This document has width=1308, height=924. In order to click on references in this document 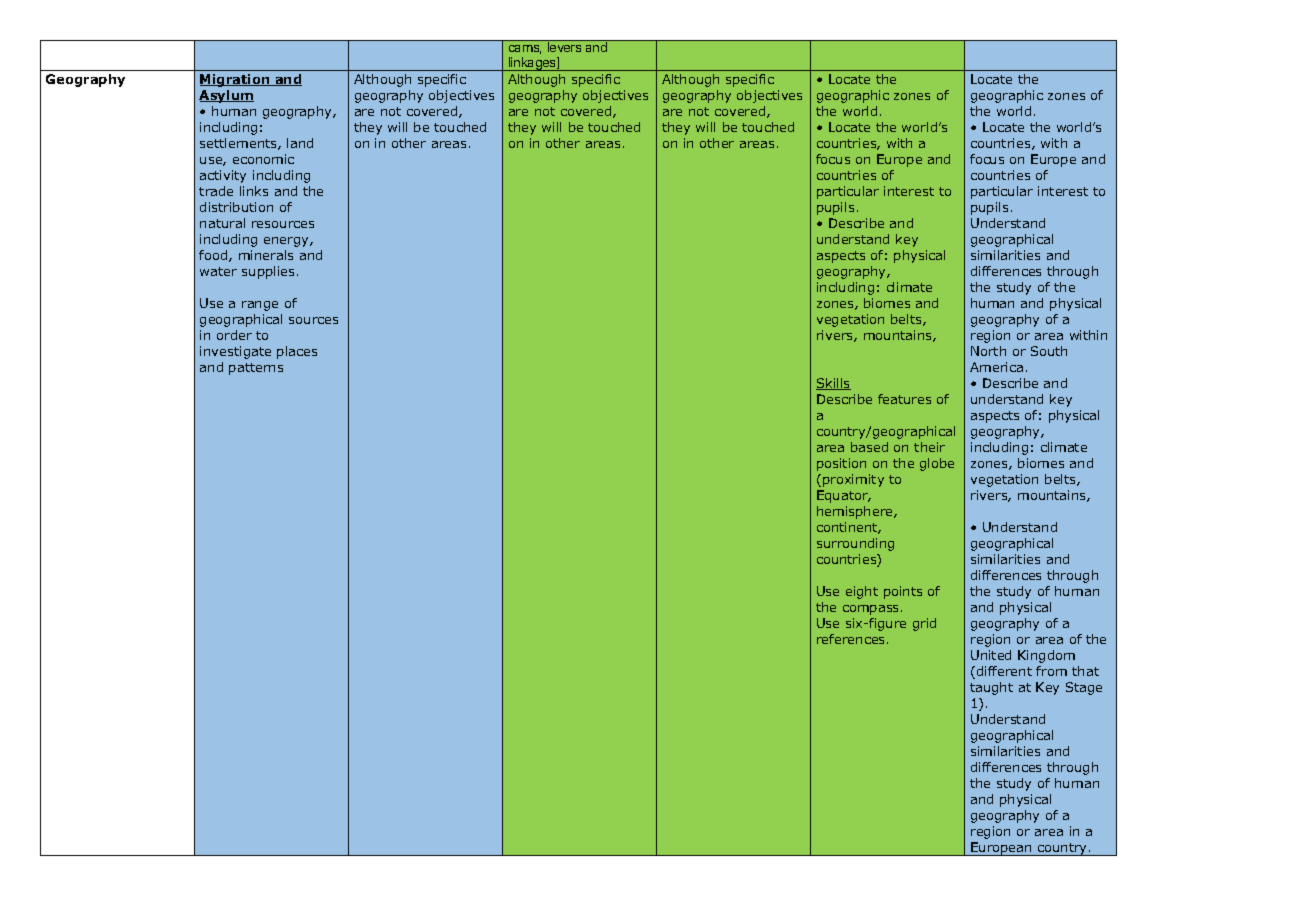, I will do `click(852, 639)`.
